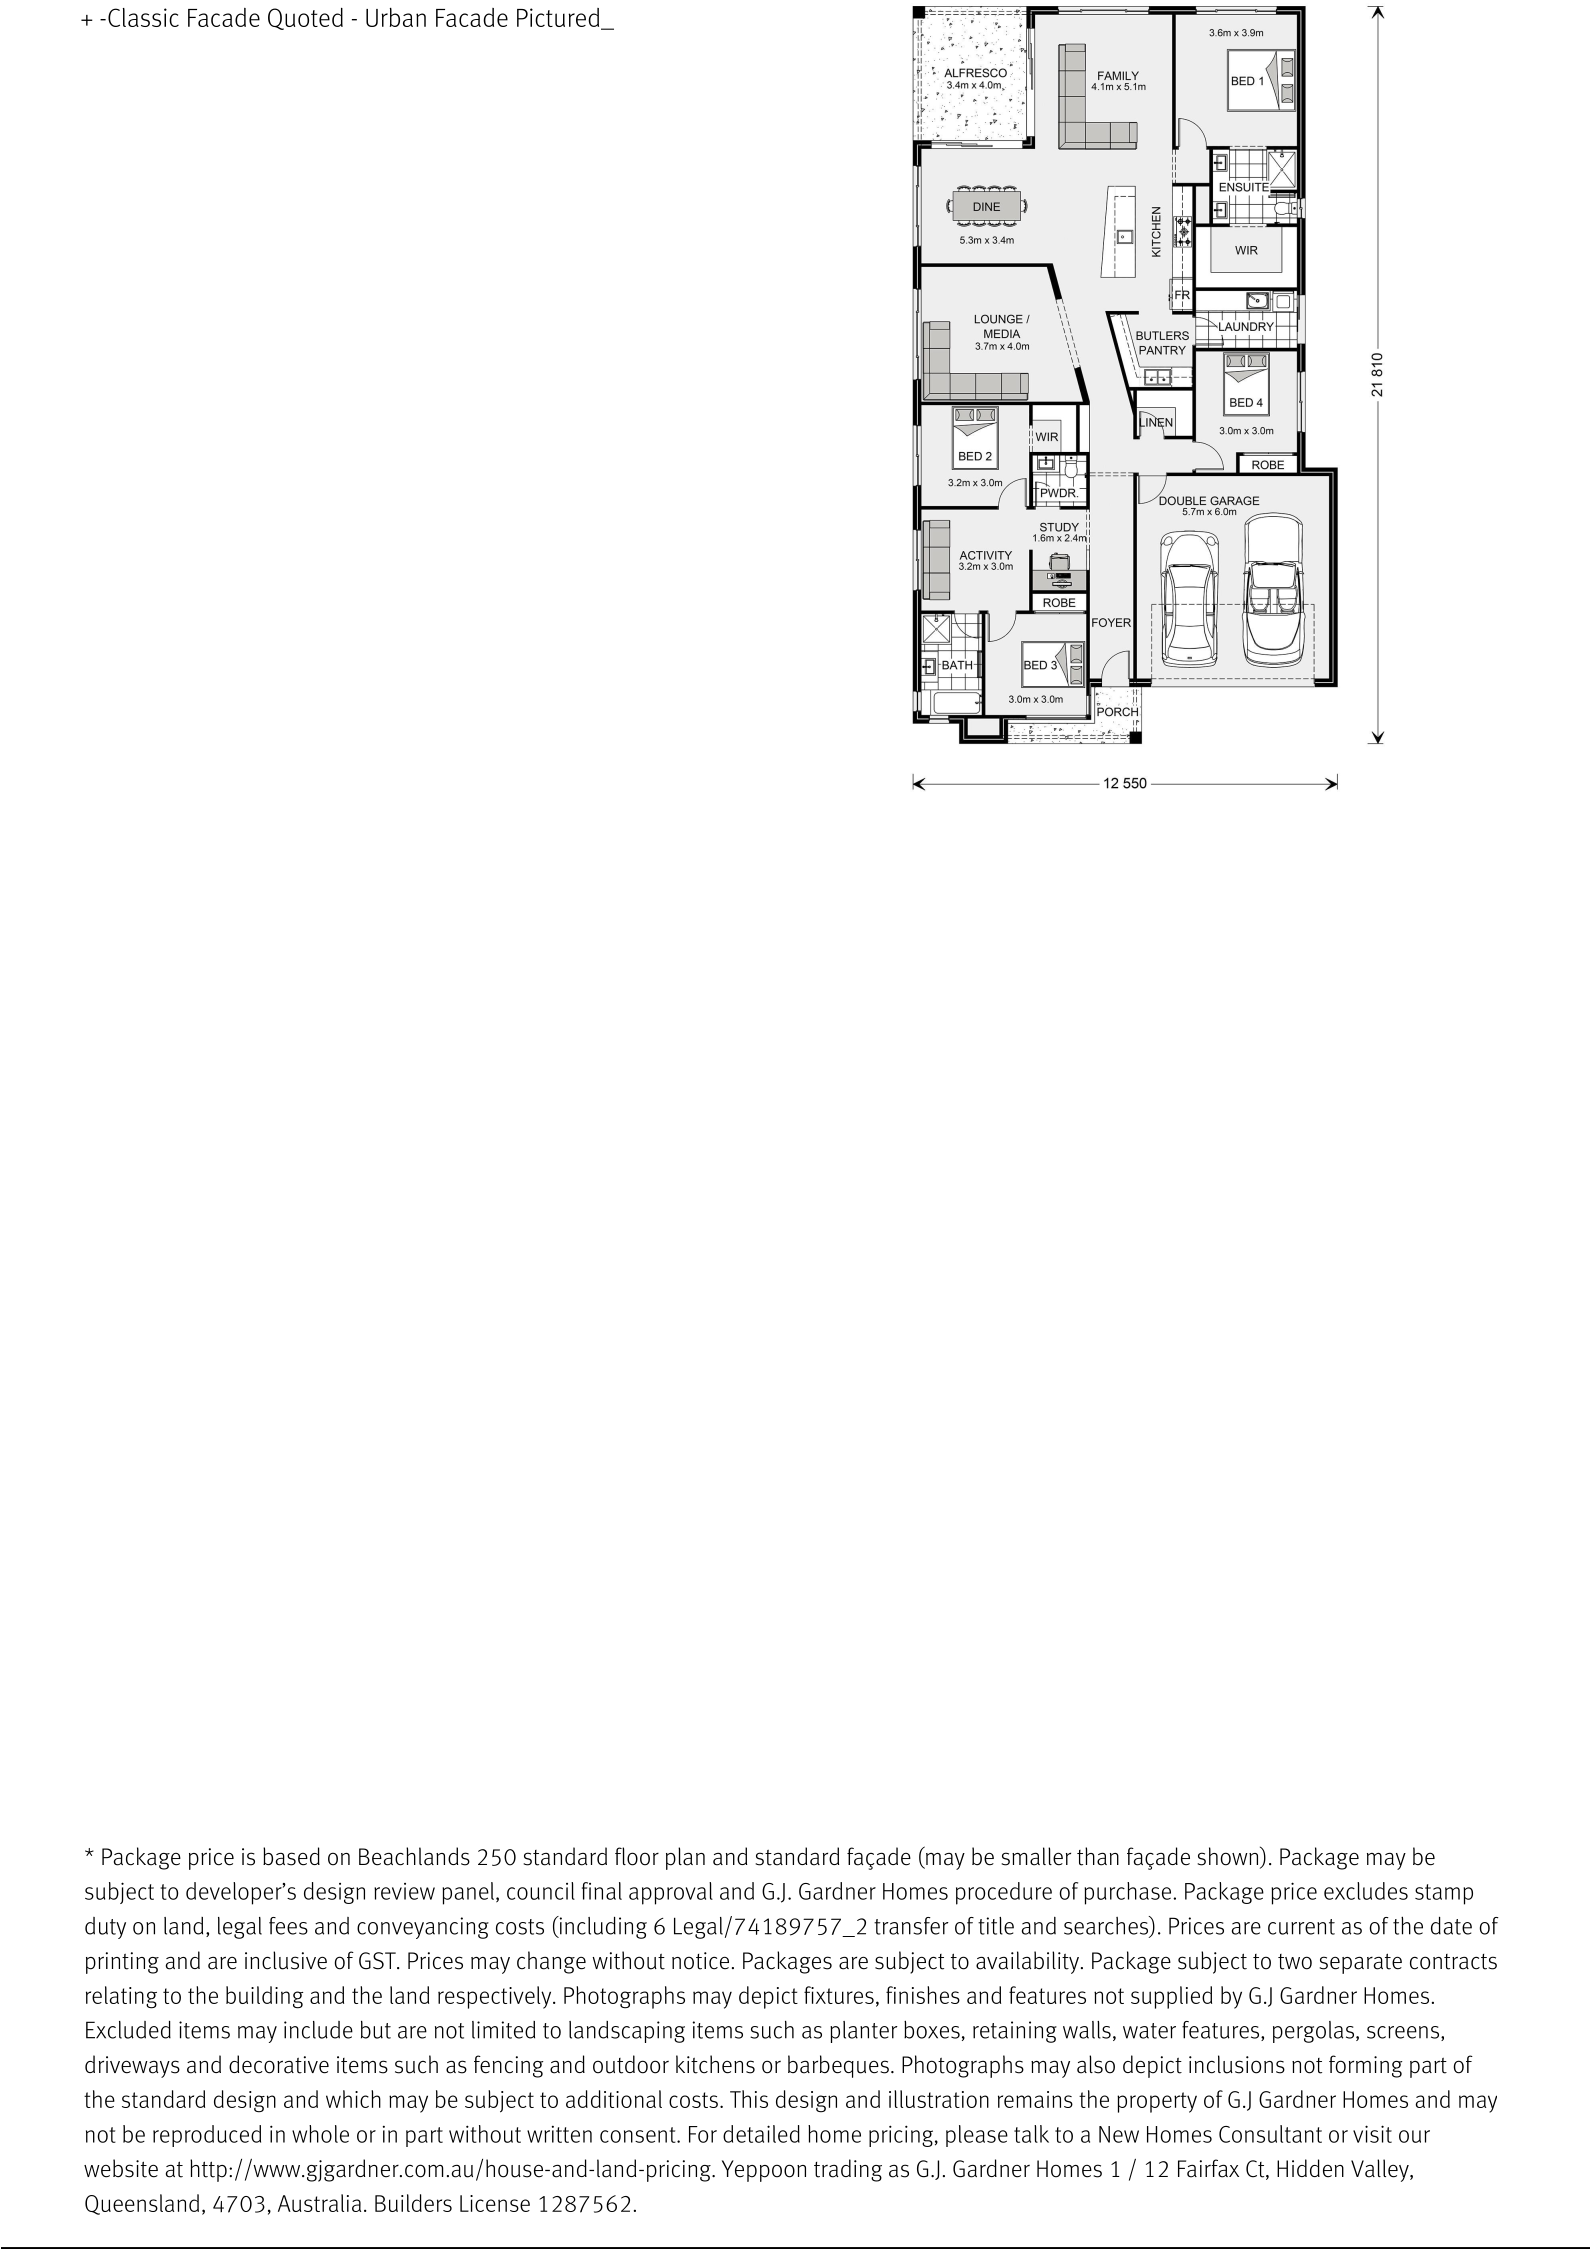 The width and height of the screenshot is (1591, 2249). Describe the element at coordinates (291, 1856) in the screenshot. I see `based` at that location.
